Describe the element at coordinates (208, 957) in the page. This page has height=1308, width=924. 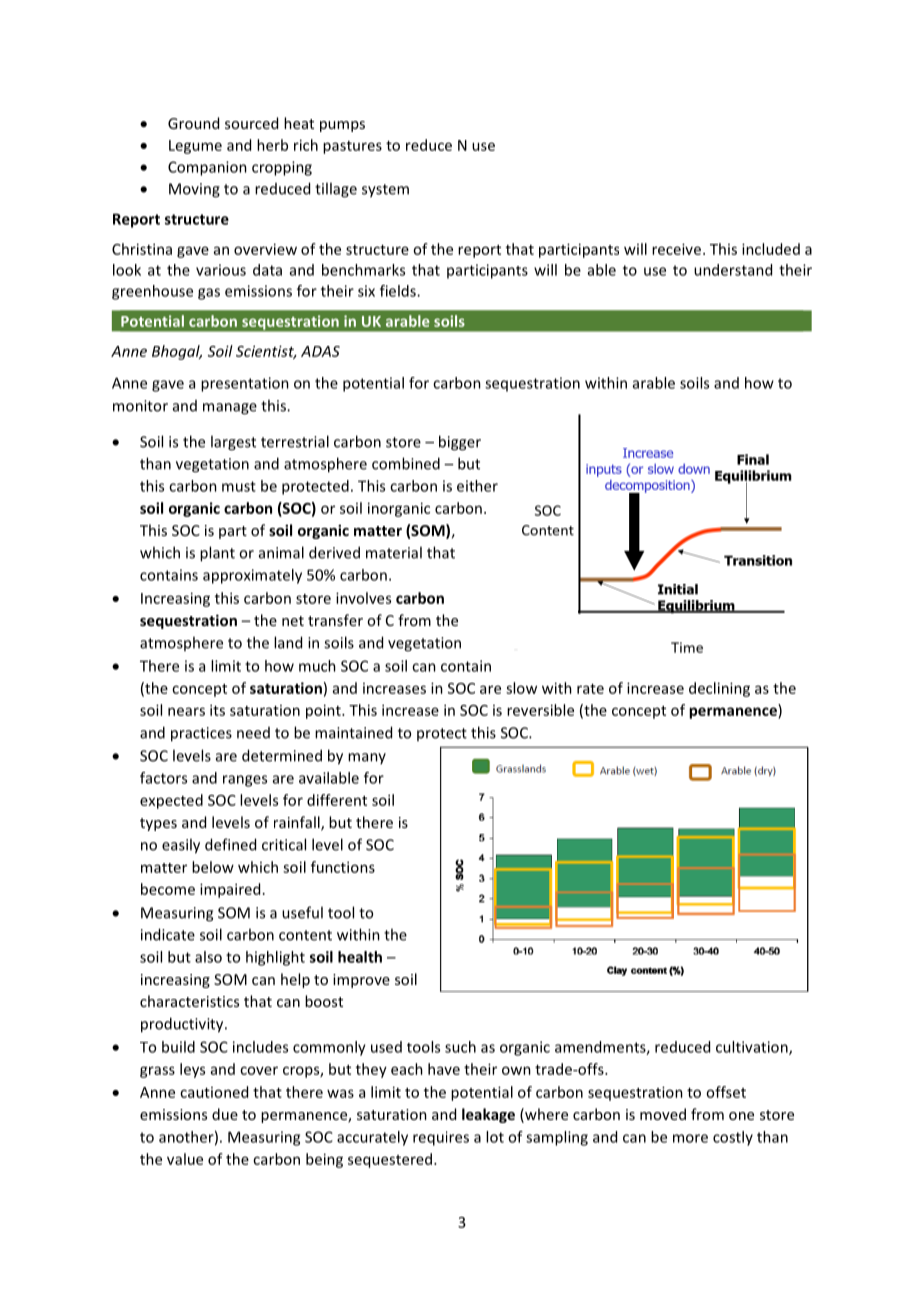
I see `also` at that location.
